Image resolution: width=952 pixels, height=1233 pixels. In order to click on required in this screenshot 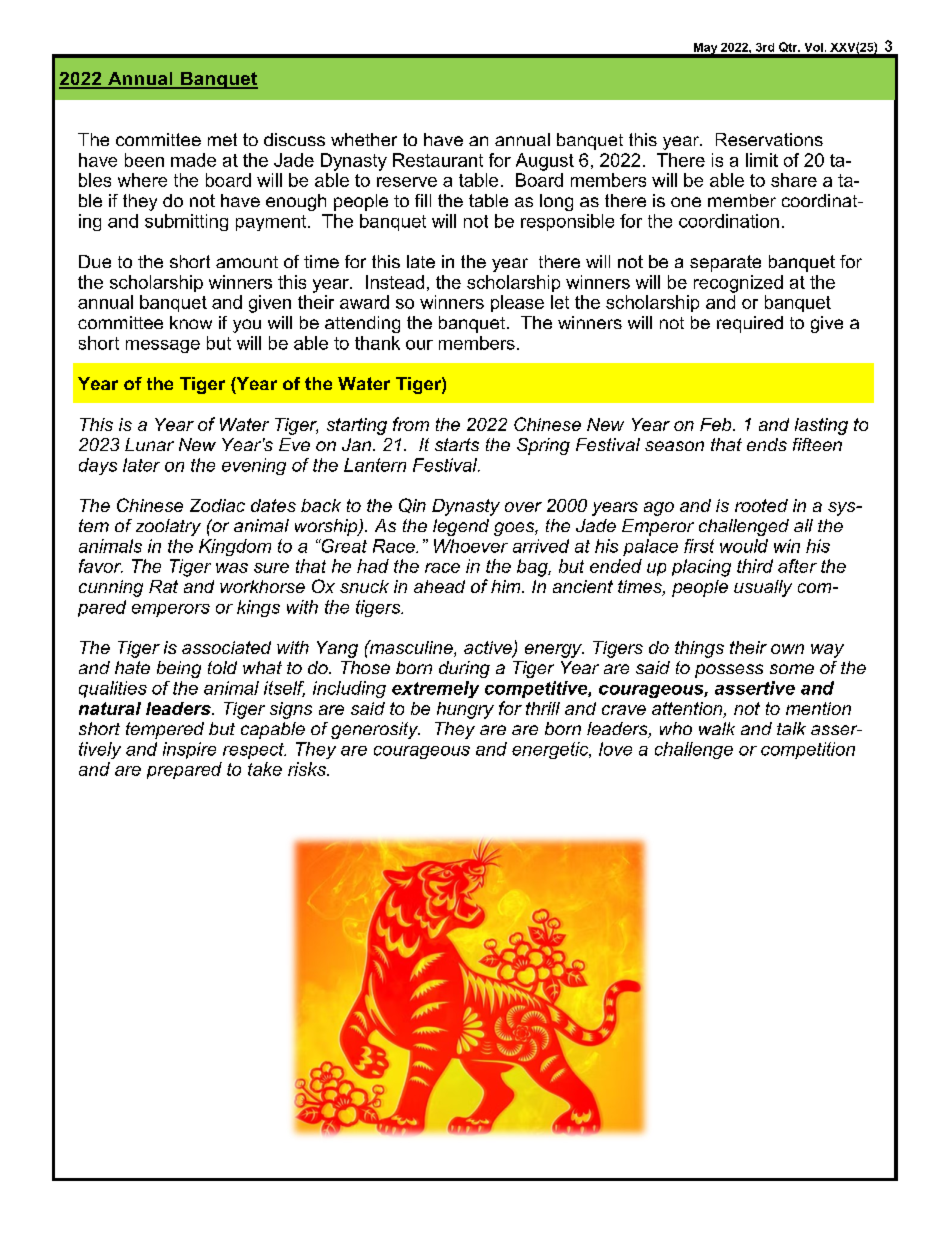, I will do `click(750, 324)`.
